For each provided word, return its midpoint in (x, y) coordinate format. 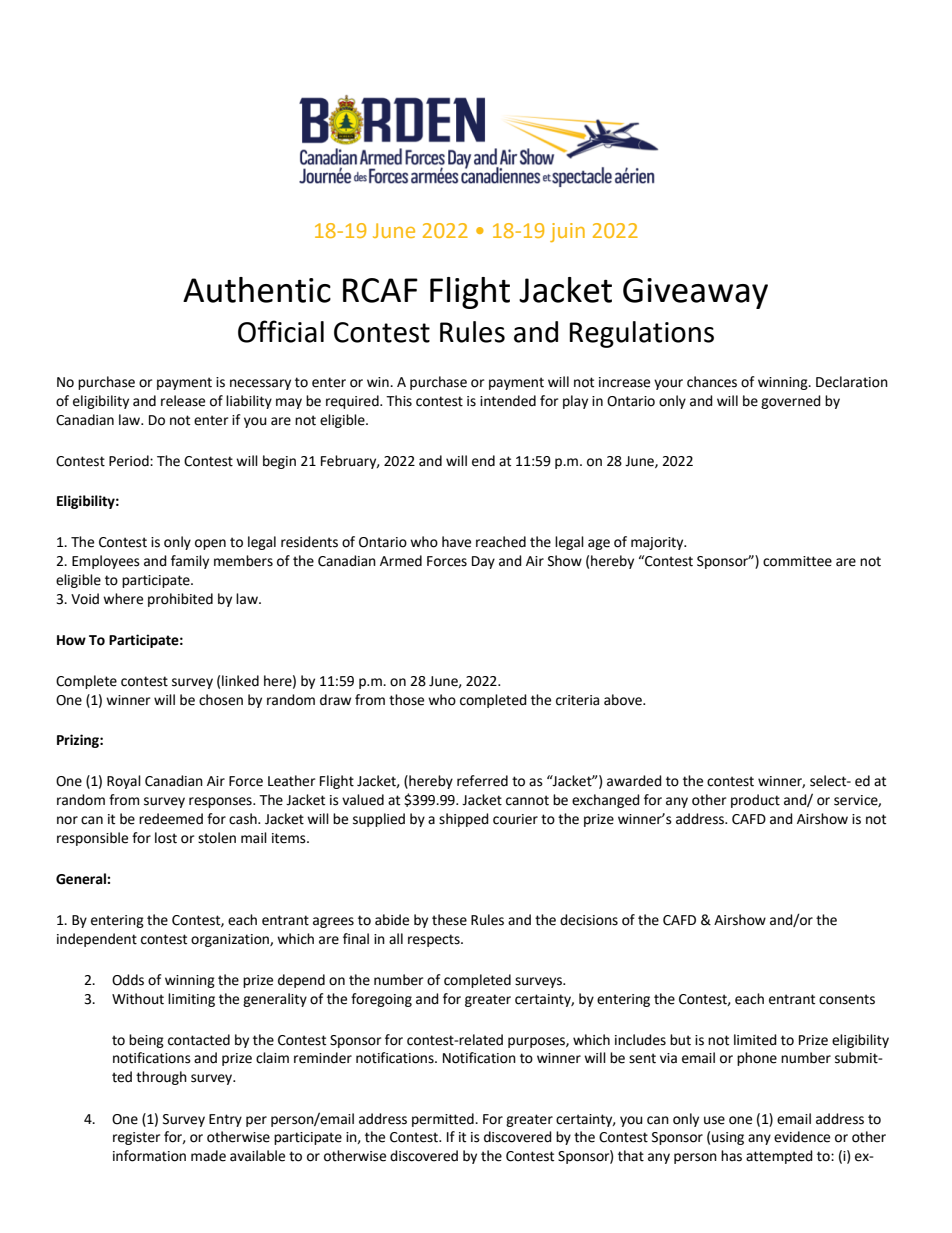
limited (755, 1040)
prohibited (180, 600)
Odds (128, 980)
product (755, 801)
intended (508, 401)
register (136, 1138)
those (406, 700)
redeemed (171, 819)
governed (791, 402)
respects (435, 940)
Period (130, 461)
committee (797, 561)
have (456, 542)
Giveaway (695, 293)
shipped (464, 820)
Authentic (257, 290)
